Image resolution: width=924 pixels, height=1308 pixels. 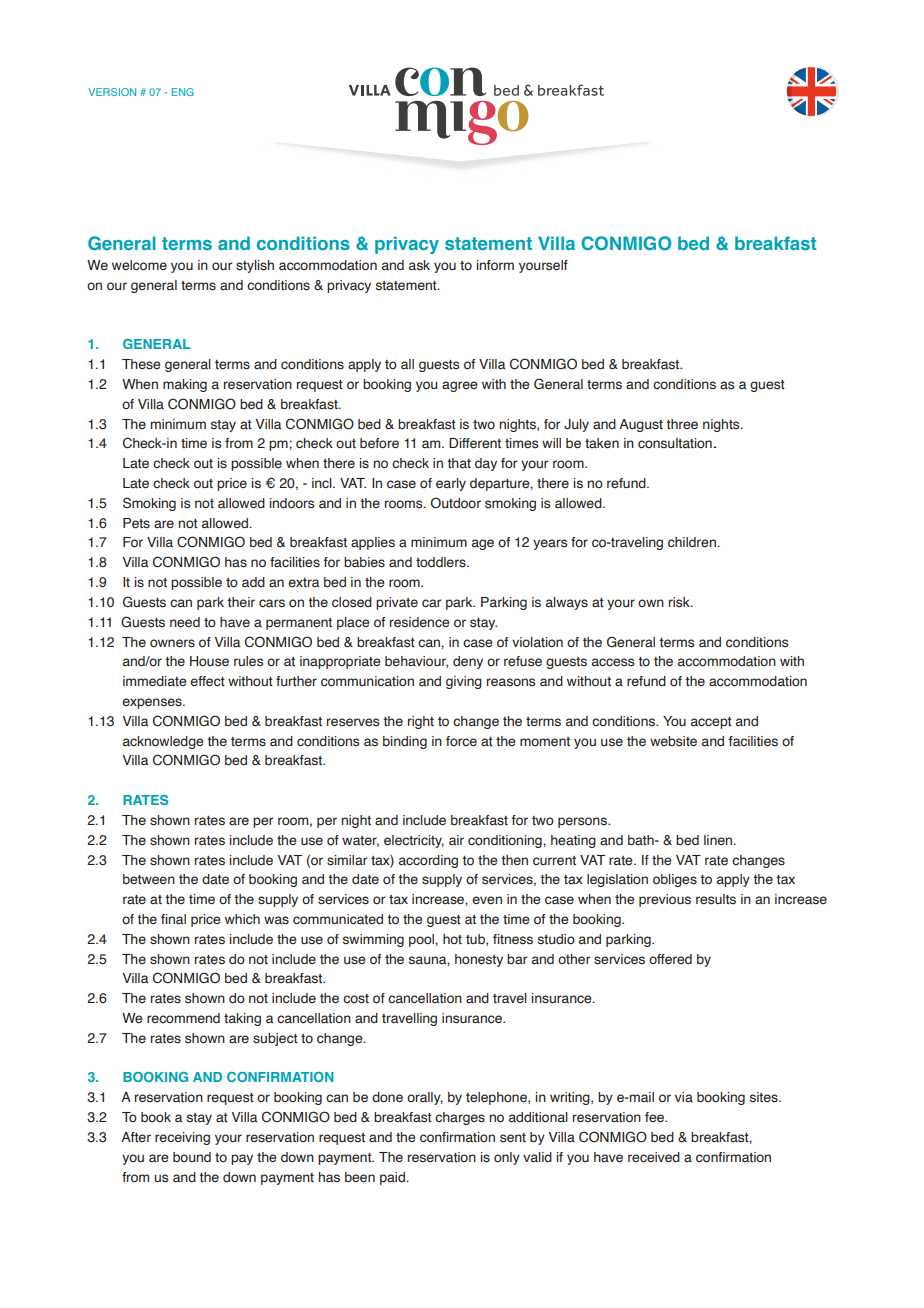 What do you see at coordinates (680, 602) in the screenshot?
I see `risk` at bounding box center [680, 602].
